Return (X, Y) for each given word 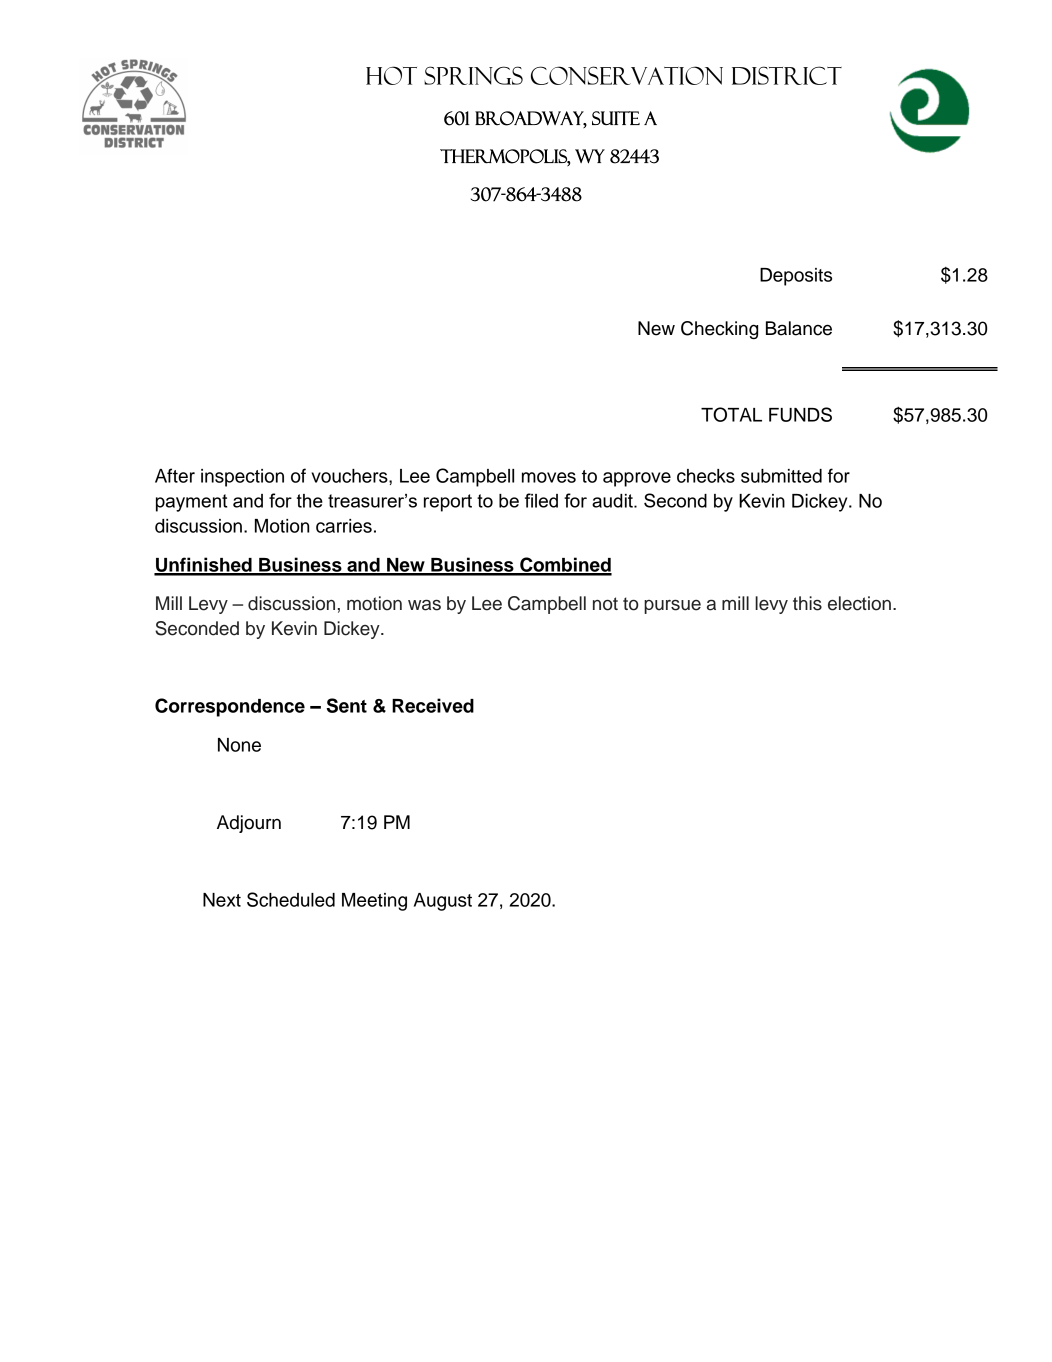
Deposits (796, 277)
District (787, 75)
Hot (391, 75)
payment (191, 503)
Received (433, 705)
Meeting (374, 902)
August (443, 902)
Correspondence (230, 707)
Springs (473, 75)
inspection (242, 478)
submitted (781, 476)
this (807, 603)
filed (541, 500)
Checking (719, 330)
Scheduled (291, 899)
